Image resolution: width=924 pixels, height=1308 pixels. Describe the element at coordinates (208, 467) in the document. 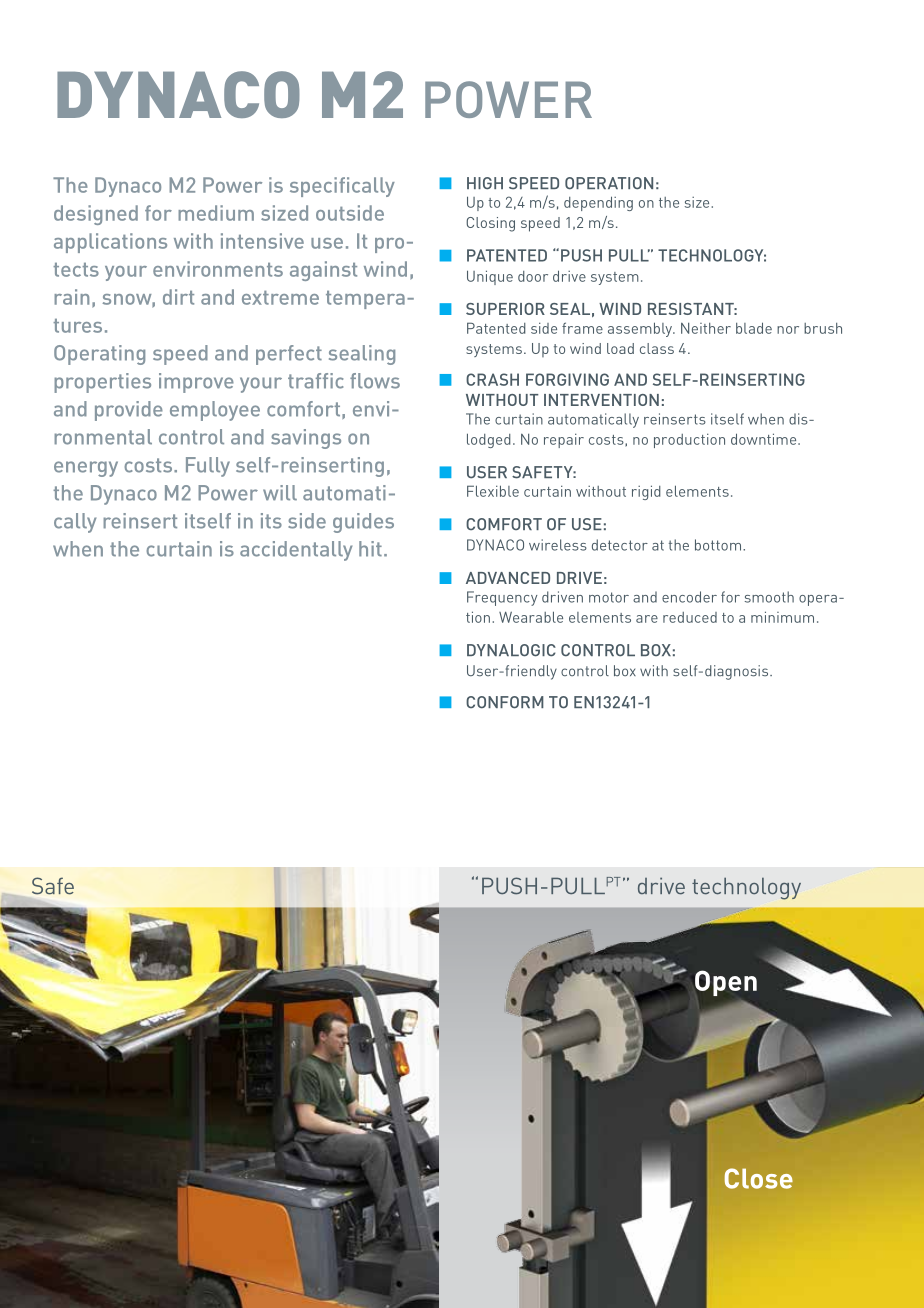

I see `Fully` at that location.
